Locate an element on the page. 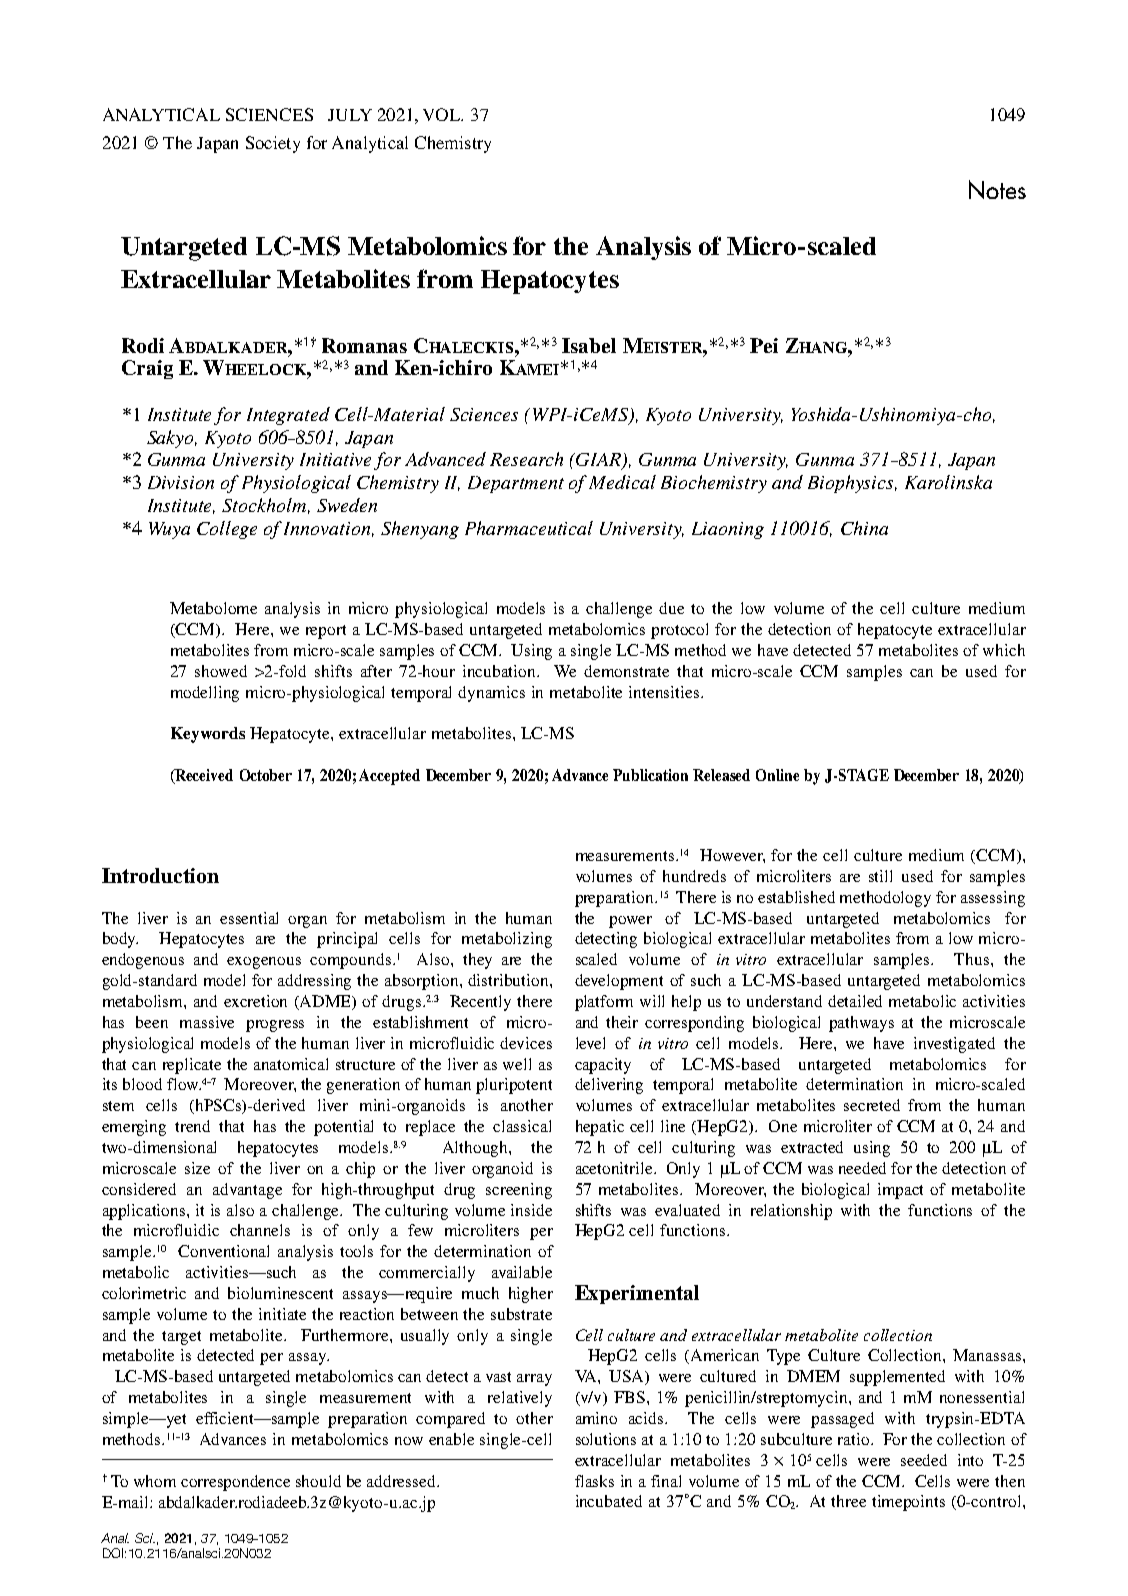 Image resolution: width=1128 pixels, height=1596 pixels. correspondence is located at coordinates (235, 1483).
